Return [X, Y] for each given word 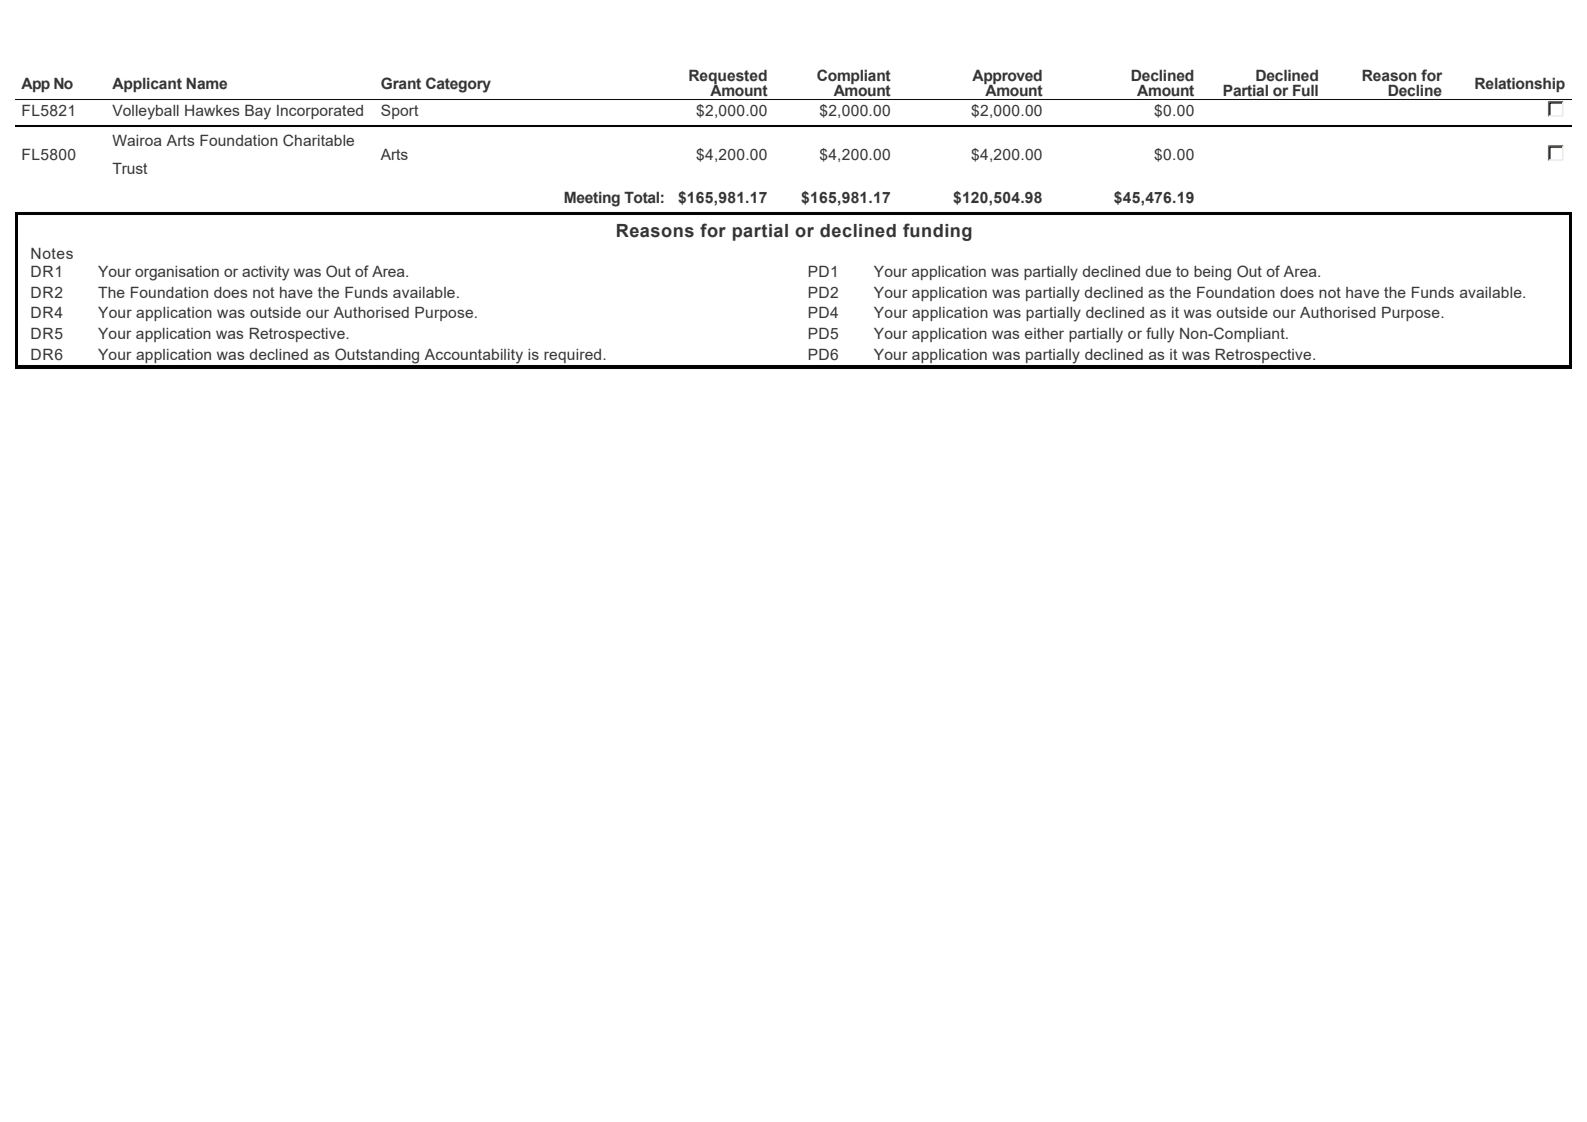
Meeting [592, 199]
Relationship [1520, 85]
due [1158, 271]
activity [265, 273]
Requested [728, 78]
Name [206, 84]
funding [937, 232]
